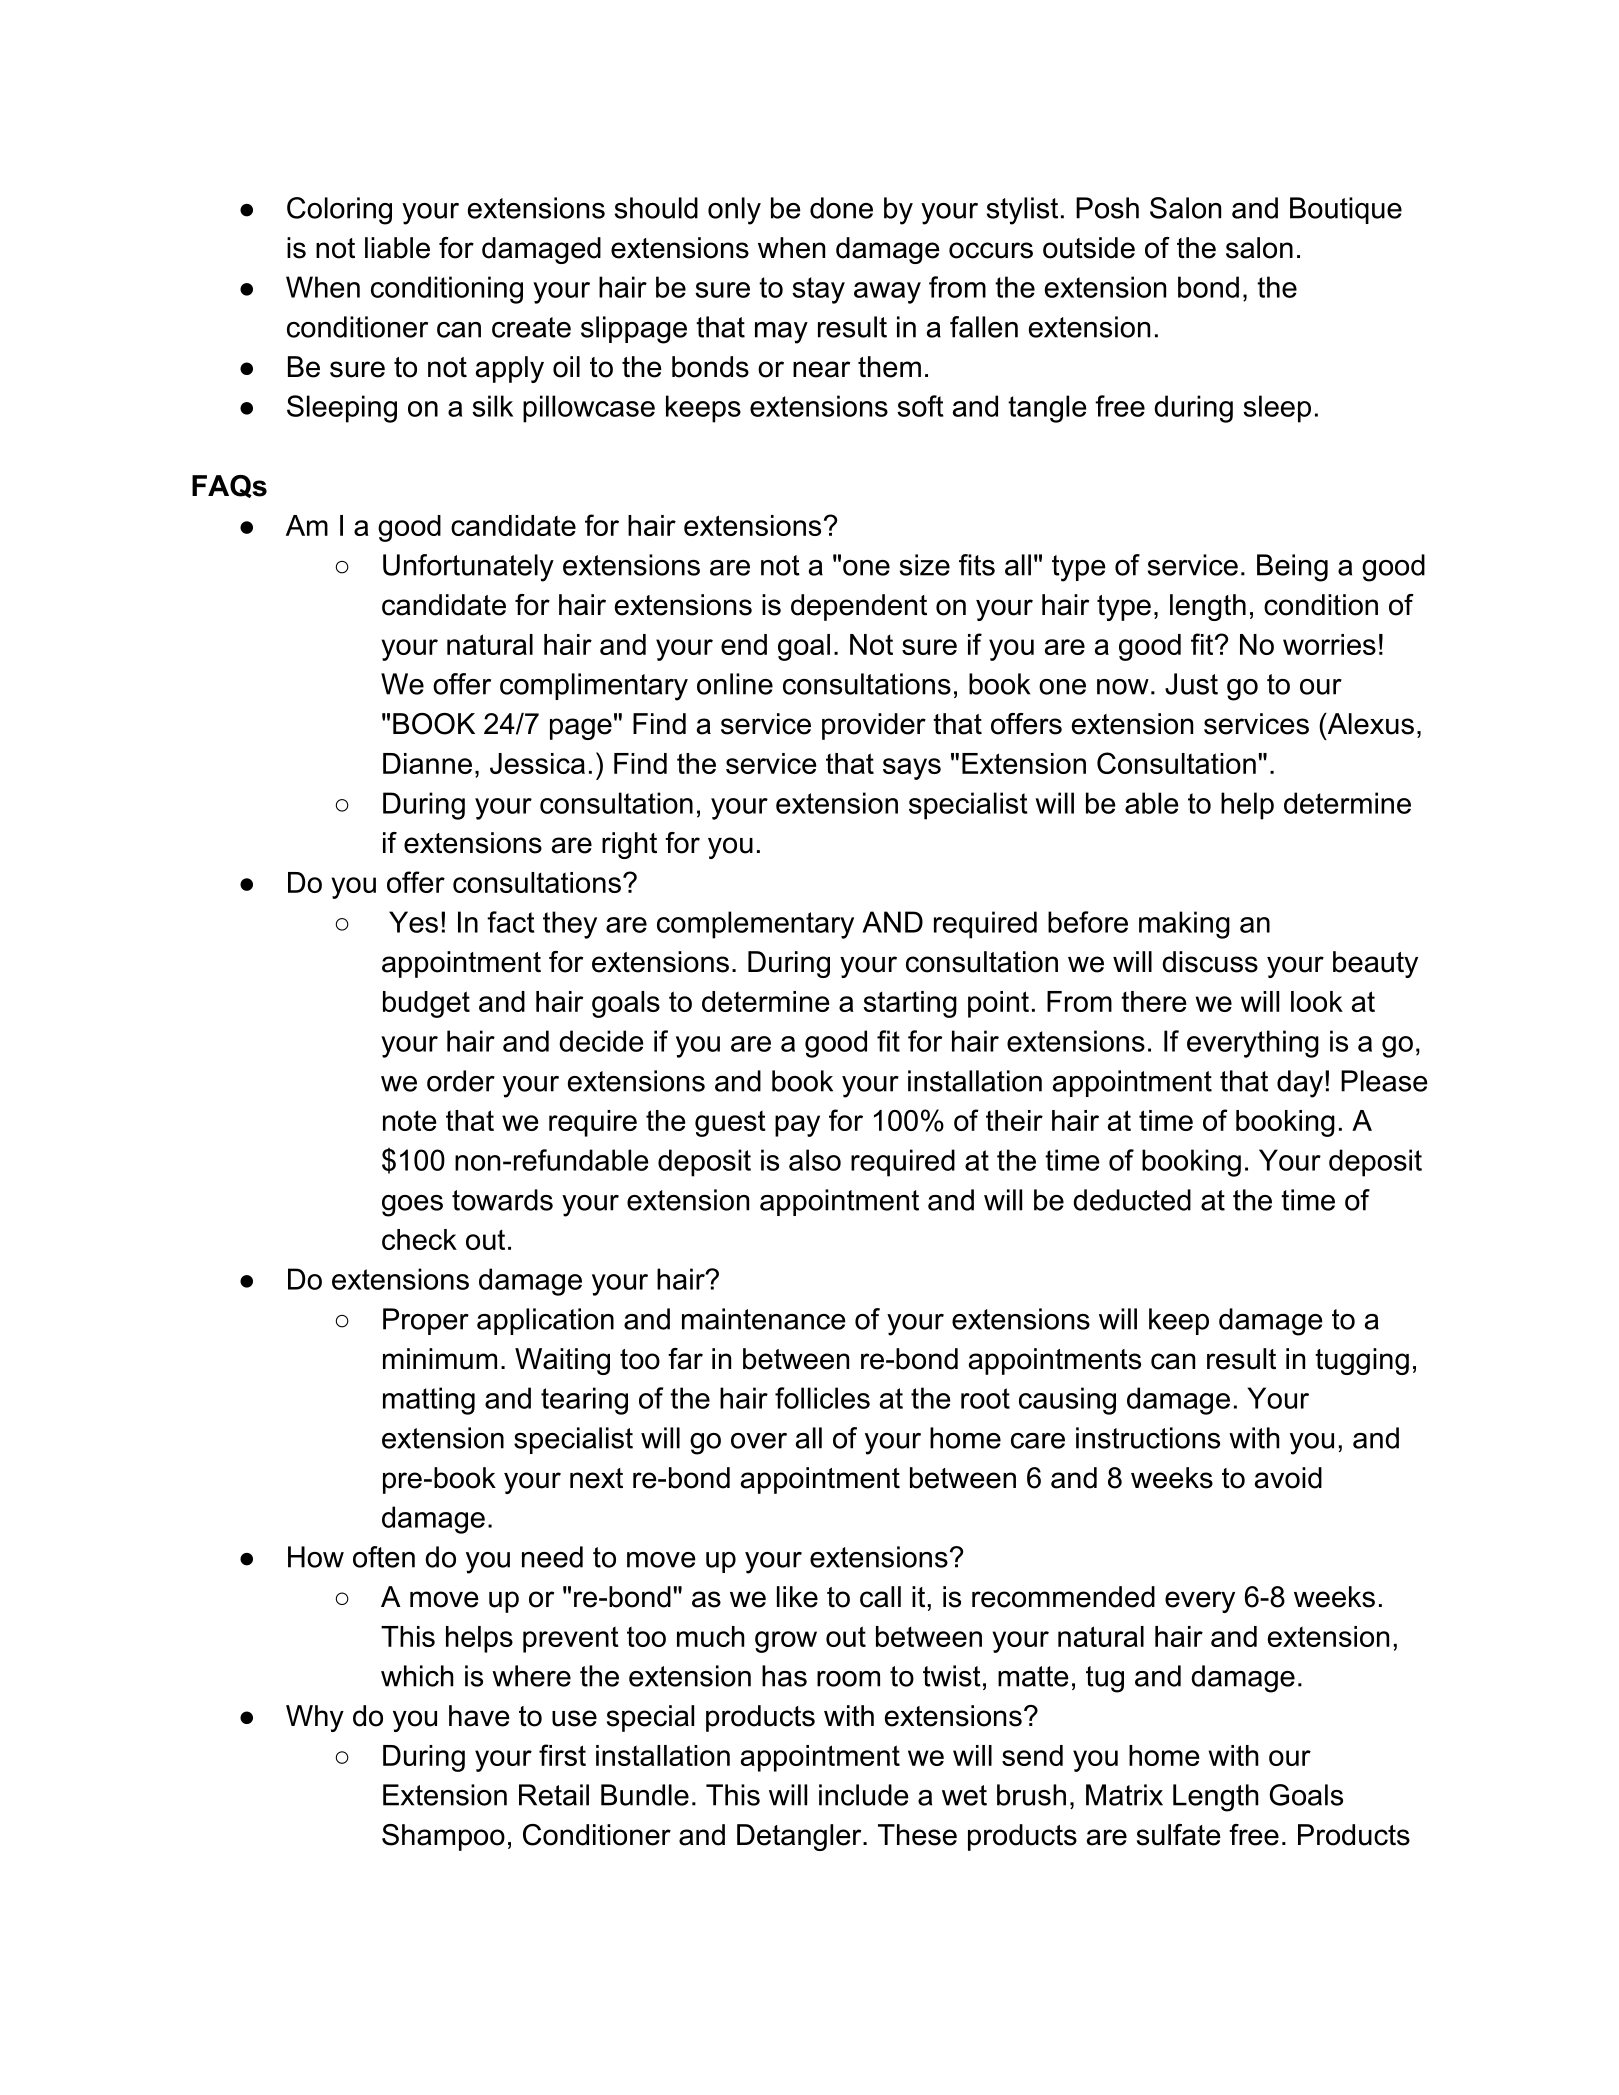  I want to click on Coloring, so click(339, 211).
